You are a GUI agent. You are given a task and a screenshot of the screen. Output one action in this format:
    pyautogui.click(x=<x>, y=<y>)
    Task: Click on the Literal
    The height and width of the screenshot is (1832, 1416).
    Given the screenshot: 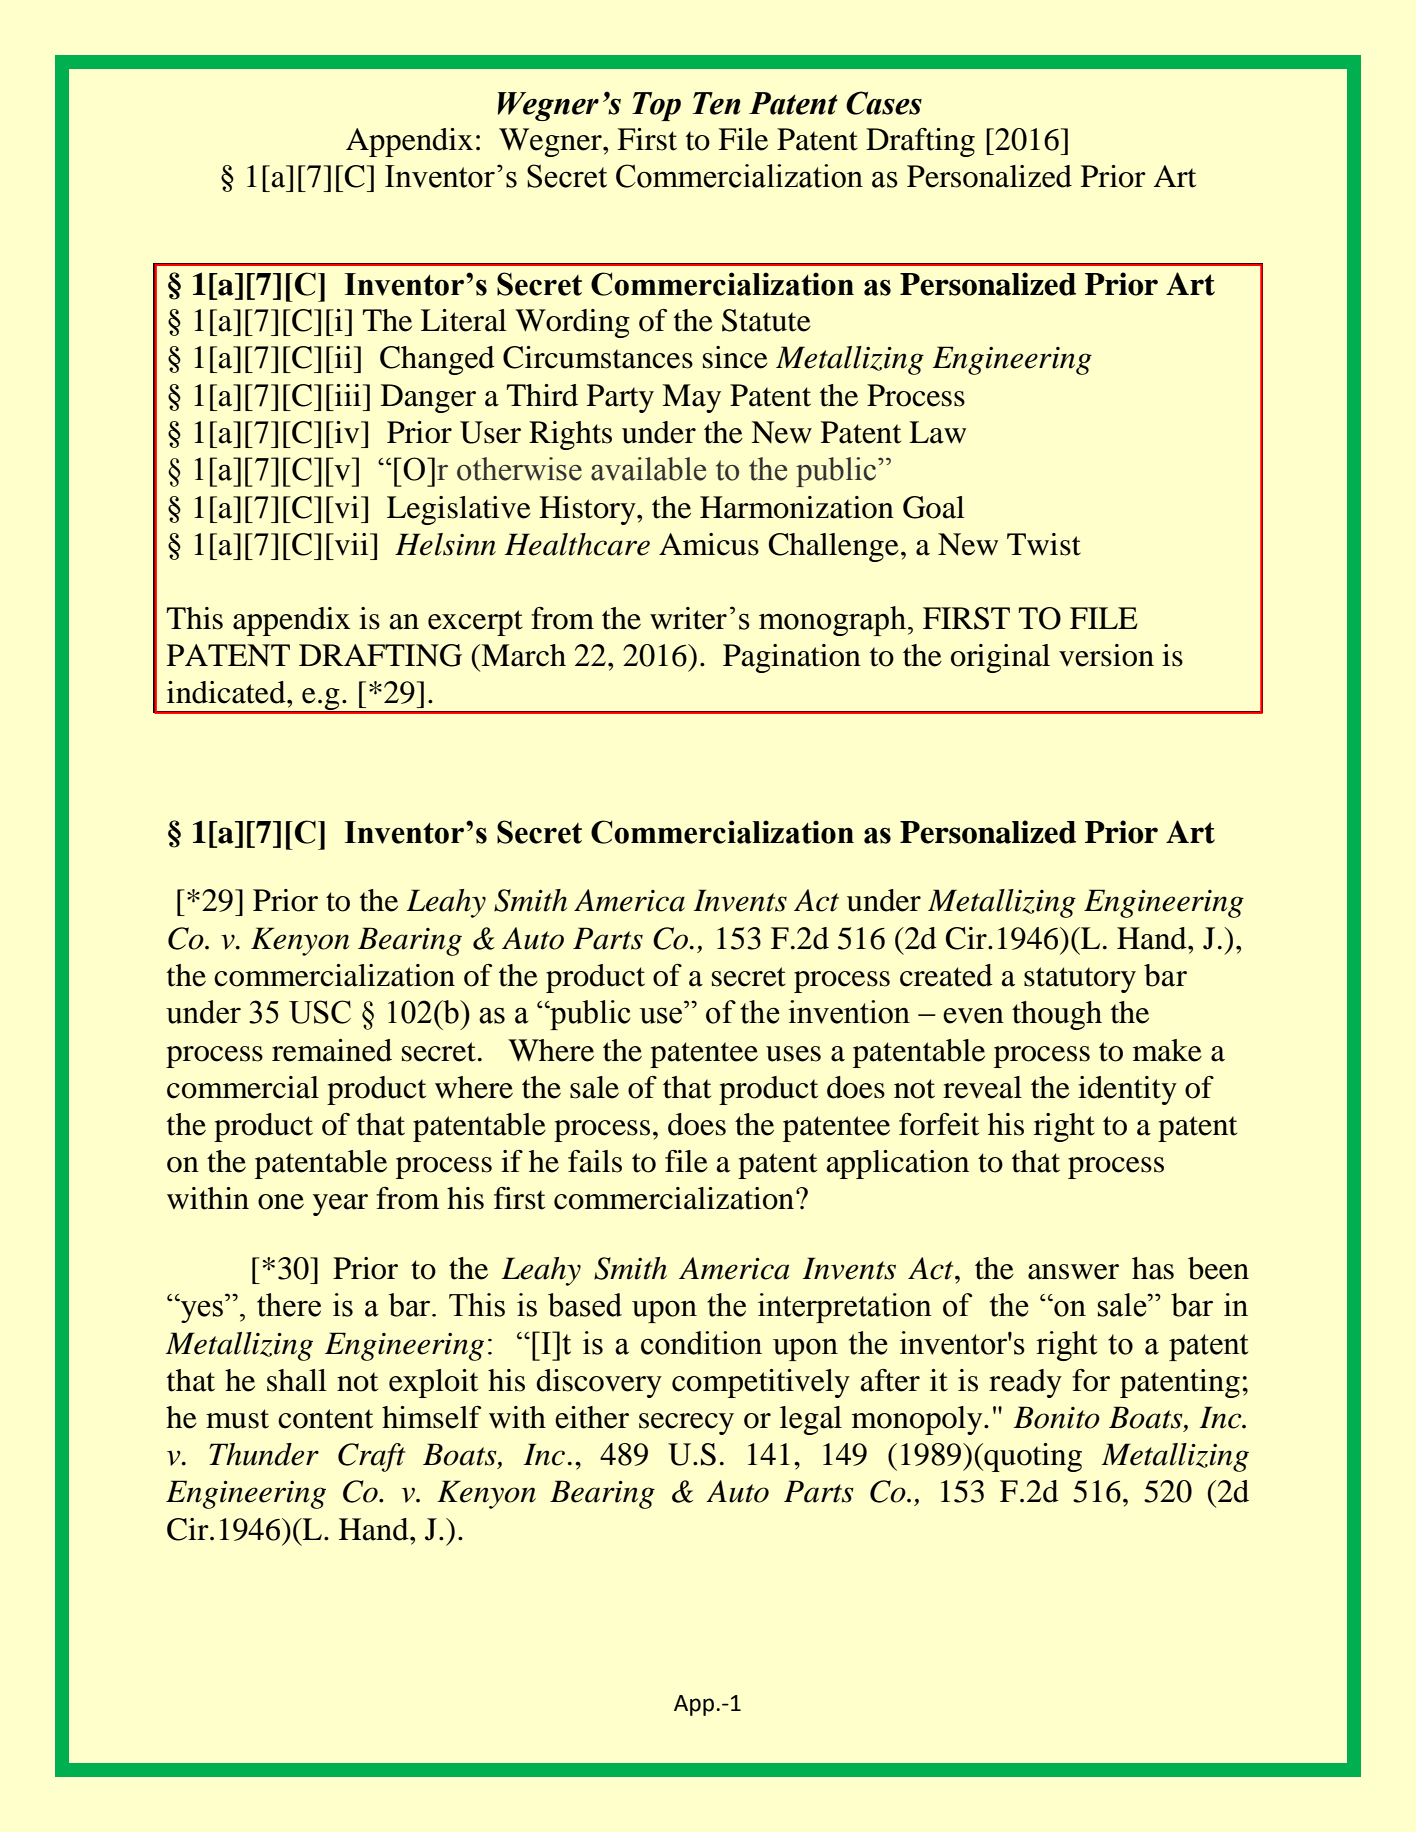 What is the action you would take?
    pyautogui.click(x=464, y=320)
